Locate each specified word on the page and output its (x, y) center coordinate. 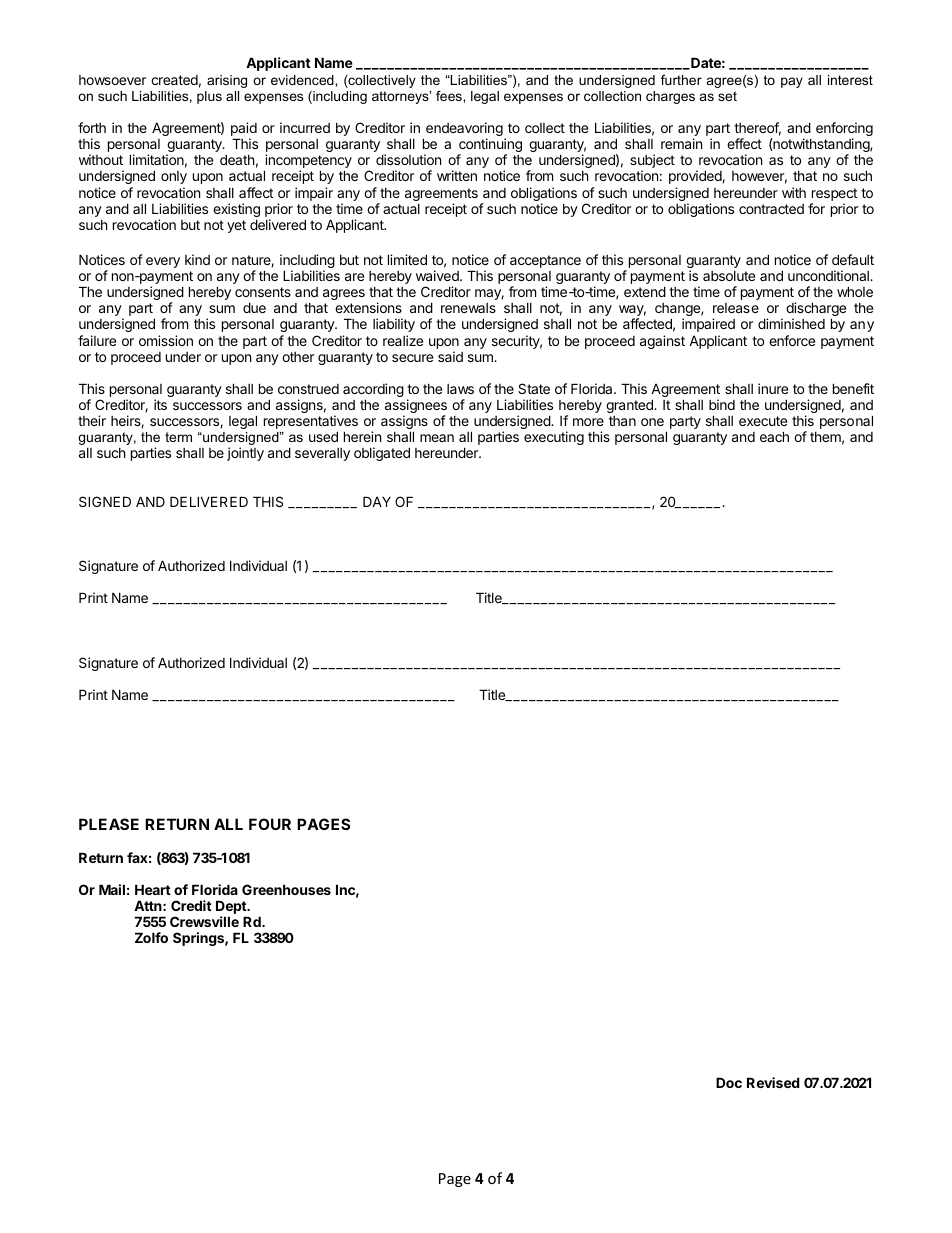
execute (763, 421)
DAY (377, 501)
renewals (468, 308)
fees (450, 96)
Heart (153, 889)
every (163, 262)
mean (437, 438)
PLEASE (109, 824)
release (736, 308)
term (178, 437)
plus (209, 97)
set (727, 96)
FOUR (270, 824)
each (774, 436)
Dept (232, 908)
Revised (773, 1082)
